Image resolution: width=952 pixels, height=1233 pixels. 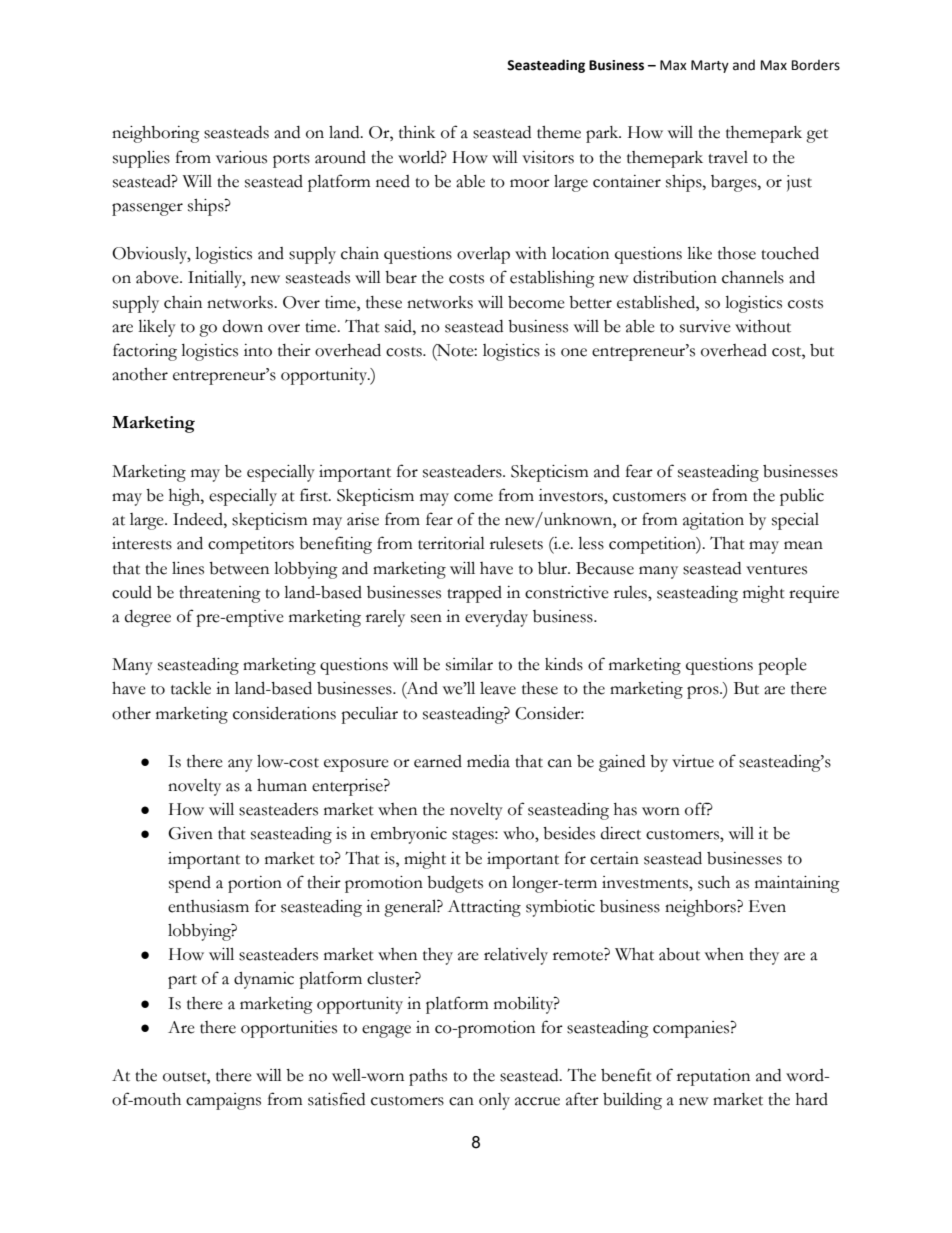 I want to click on down, so click(x=243, y=326).
